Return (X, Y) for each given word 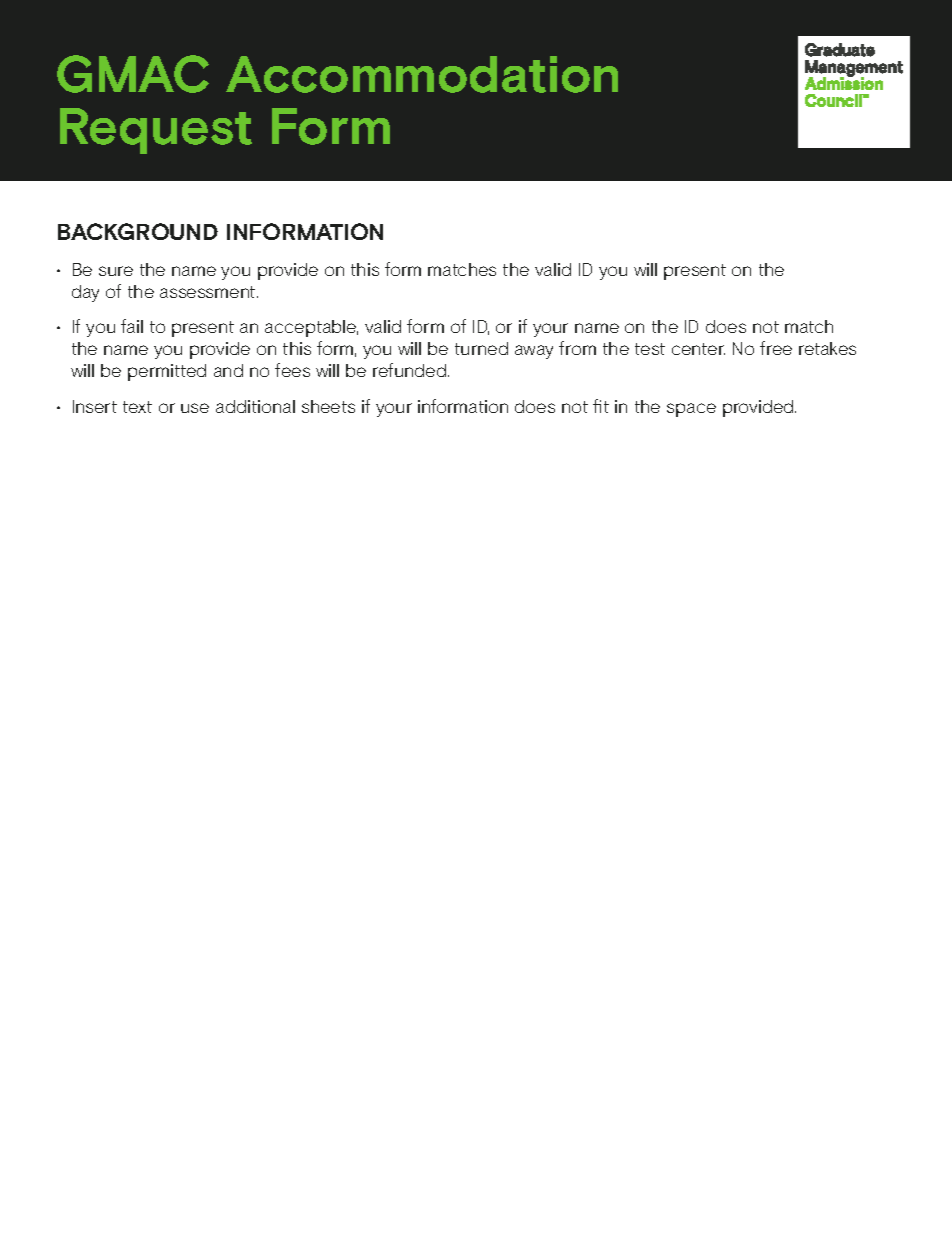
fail (132, 326)
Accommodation (422, 74)
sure (116, 271)
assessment (209, 292)
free (776, 348)
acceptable (311, 328)
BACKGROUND (138, 231)
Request (156, 131)
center (698, 349)
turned (481, 348)
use (195, 408)
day (85, 293)
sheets (328, 406)
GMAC (133, 74)
